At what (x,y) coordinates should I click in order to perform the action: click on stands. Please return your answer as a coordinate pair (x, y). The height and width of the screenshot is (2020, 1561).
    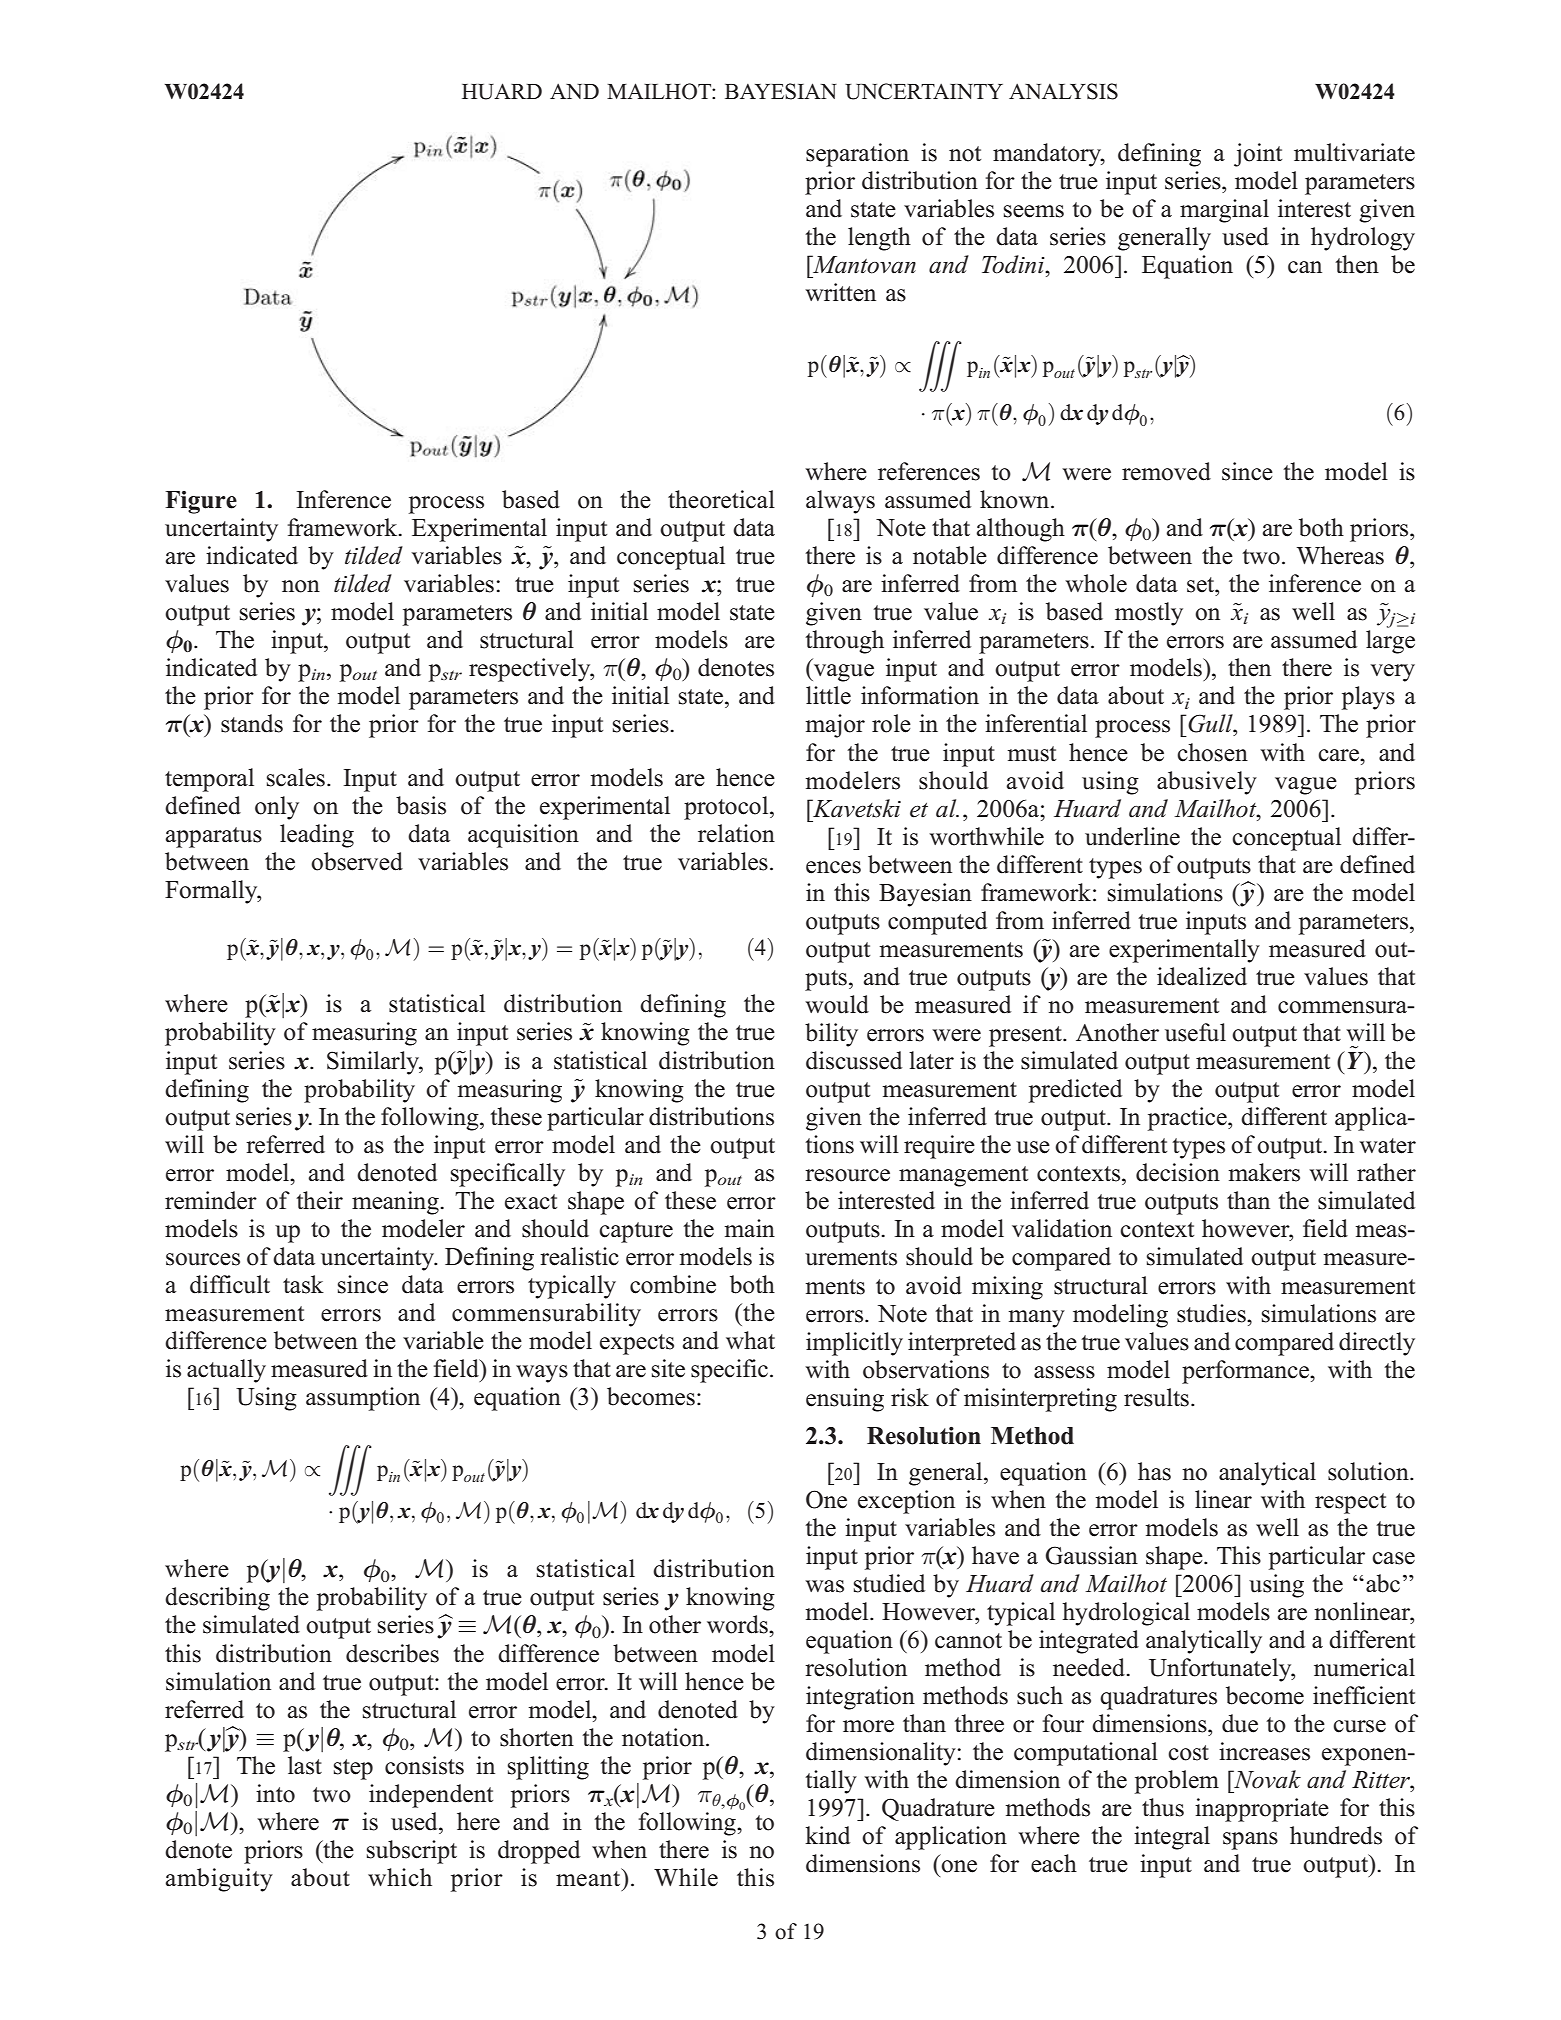
    Looking at the image, I should click on (252, 723).
